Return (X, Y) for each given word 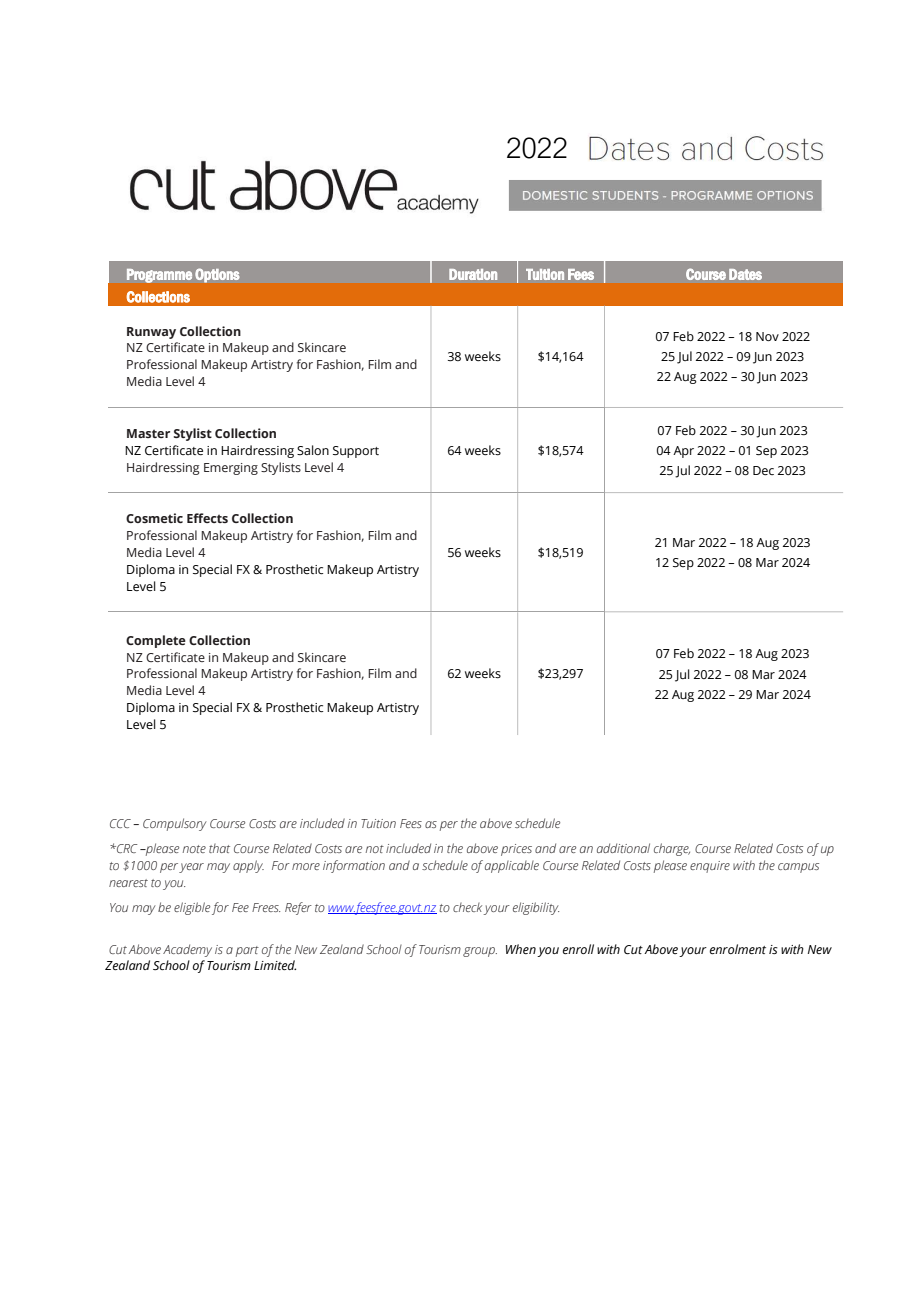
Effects (207, 518)
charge (672, 849)
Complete (156, 641)
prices (516, 850)
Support (356, 452)
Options (217, 275)
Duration (473, 274)
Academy (187, 950)
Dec (763, 470)
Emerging (231, 469)
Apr (683, 452)
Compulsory (175, 824)
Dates (745, 274)
